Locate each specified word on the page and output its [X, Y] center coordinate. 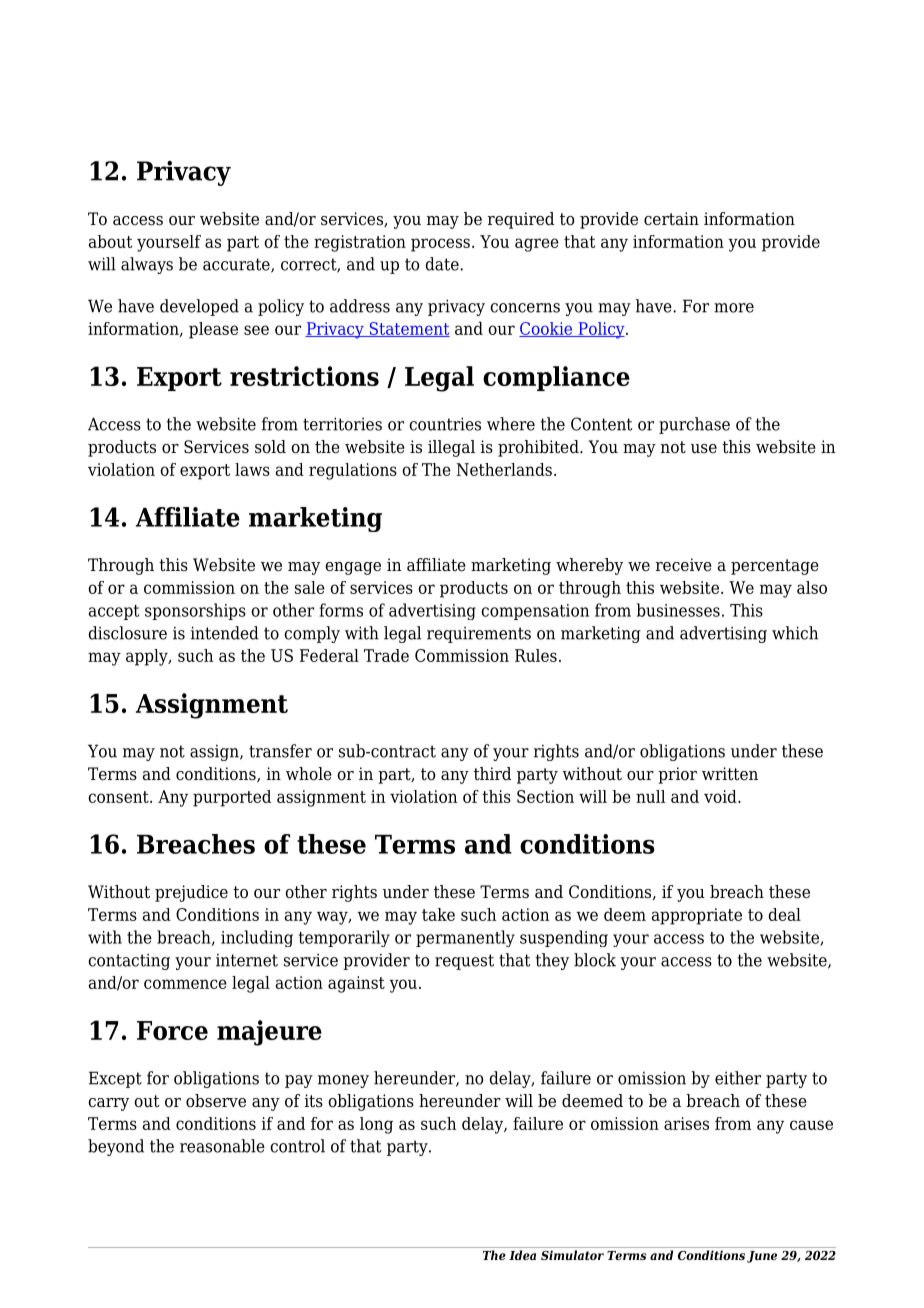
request [464, 962]
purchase [694, 425]
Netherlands [504, 469]
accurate [237, 265]
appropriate [697, 916]
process [440, 245]
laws [252, 469]
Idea [522, 1255]
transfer [280, 751]
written [730, 773]
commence [185, 984]
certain [671, 219]
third [492, 774]
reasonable [222, 1146]
